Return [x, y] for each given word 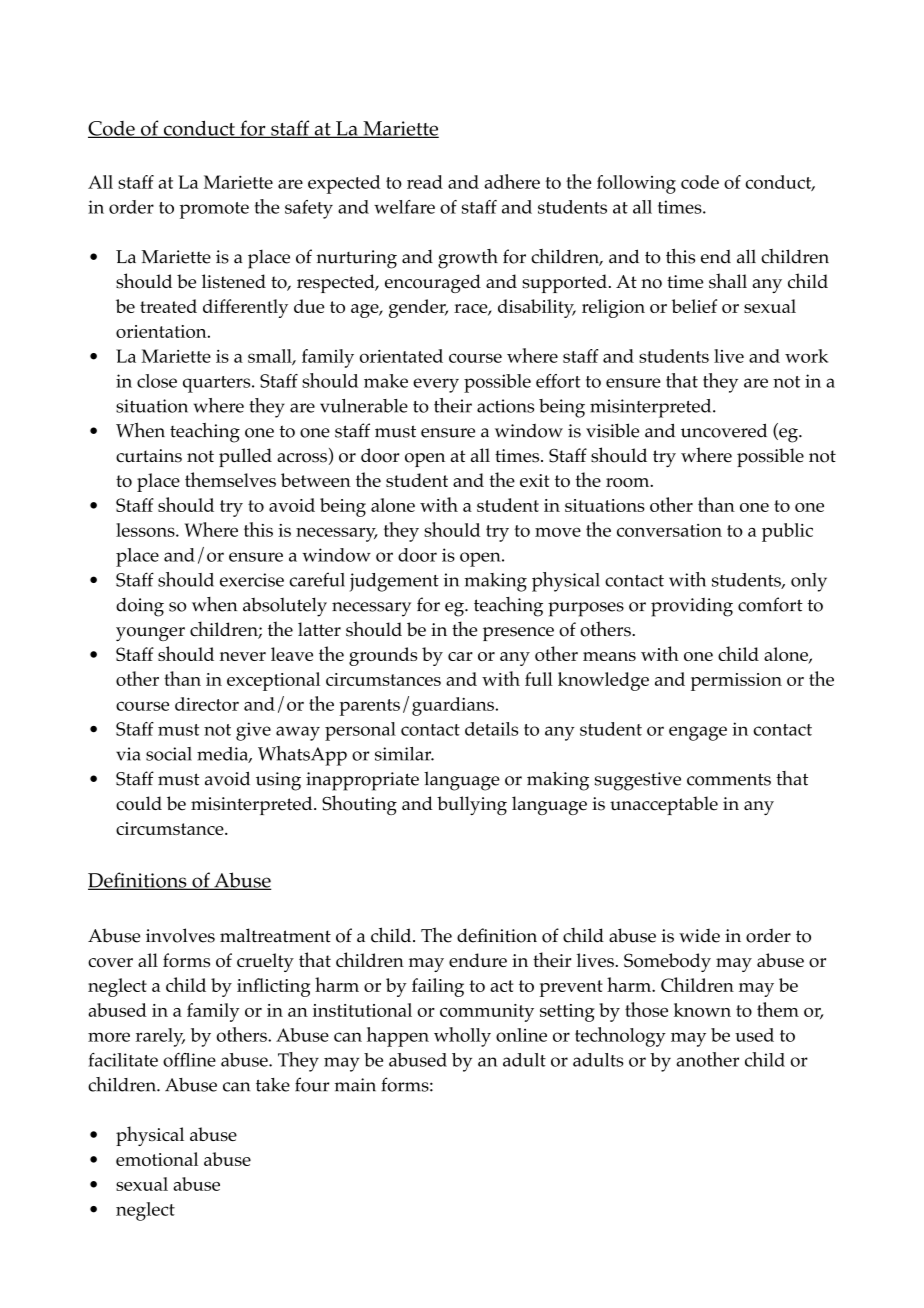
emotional [157, 1159]
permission [736, 682]
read [425, 182]
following [636, 184]
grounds [383, 656]
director [207, 704]
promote [214, 210]
